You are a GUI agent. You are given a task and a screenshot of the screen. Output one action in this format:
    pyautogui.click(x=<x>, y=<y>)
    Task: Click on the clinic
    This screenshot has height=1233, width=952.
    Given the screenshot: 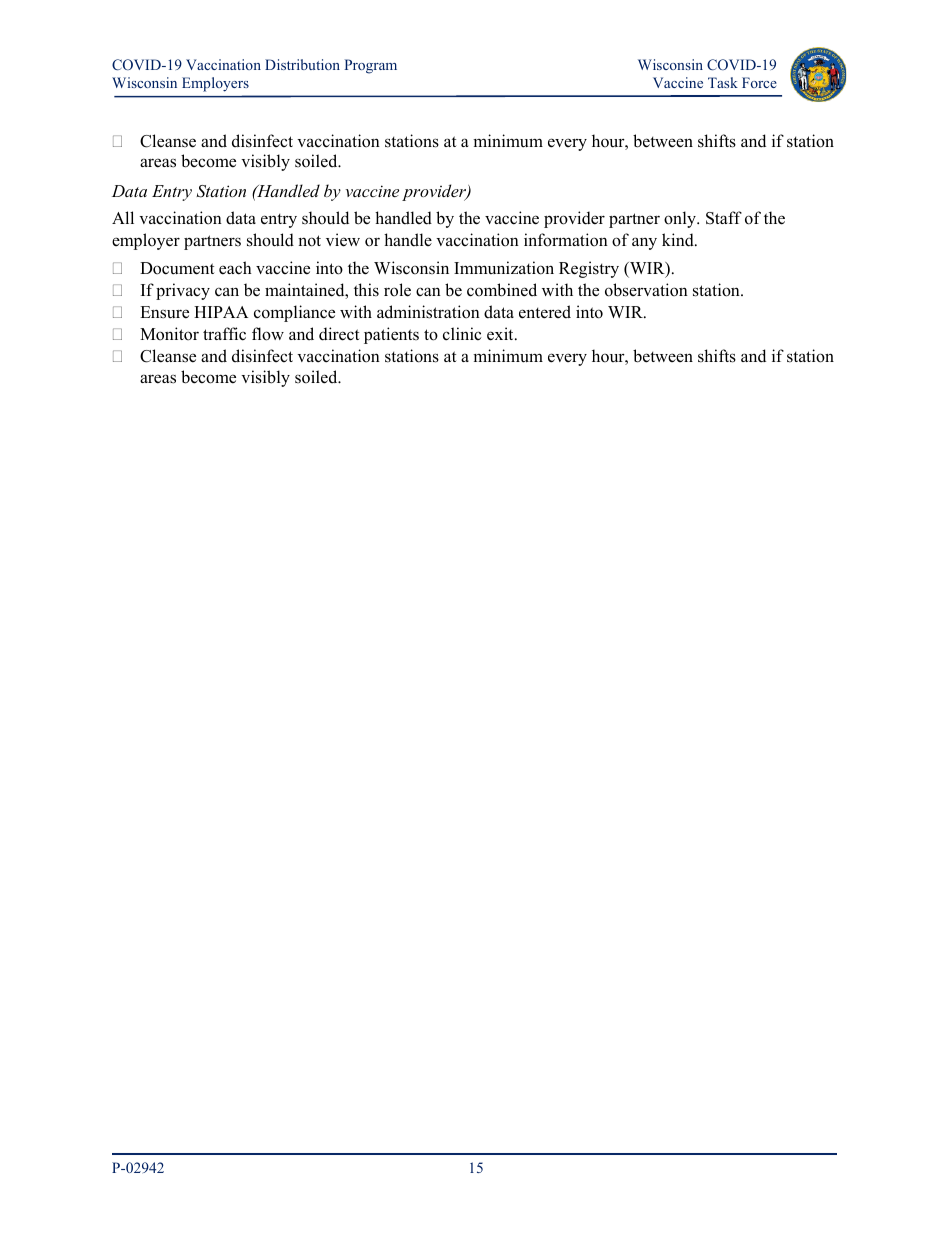 What is the action you would take?
    pyautogui.click(x=462, y=334)
